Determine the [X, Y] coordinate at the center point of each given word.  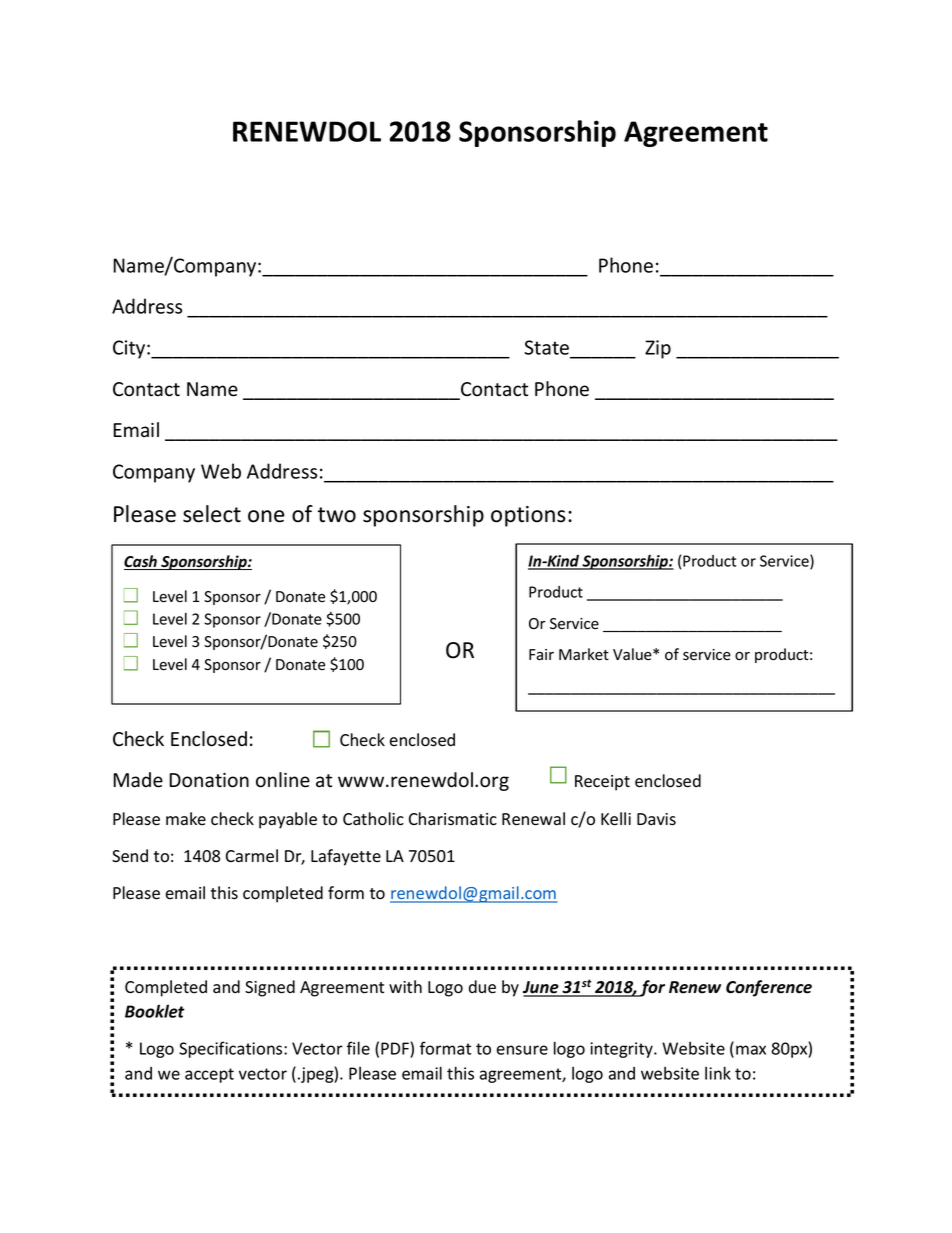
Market [584, 654]
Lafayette [346, 857]
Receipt [602, 783]
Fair [541, 655]
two [337, 515]
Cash [141, 562]
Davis [656, 819]
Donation [209, 780]
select [212, 514]
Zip [658, 349]
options [528, 516]
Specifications [232, 1049]
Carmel [252, 856]
